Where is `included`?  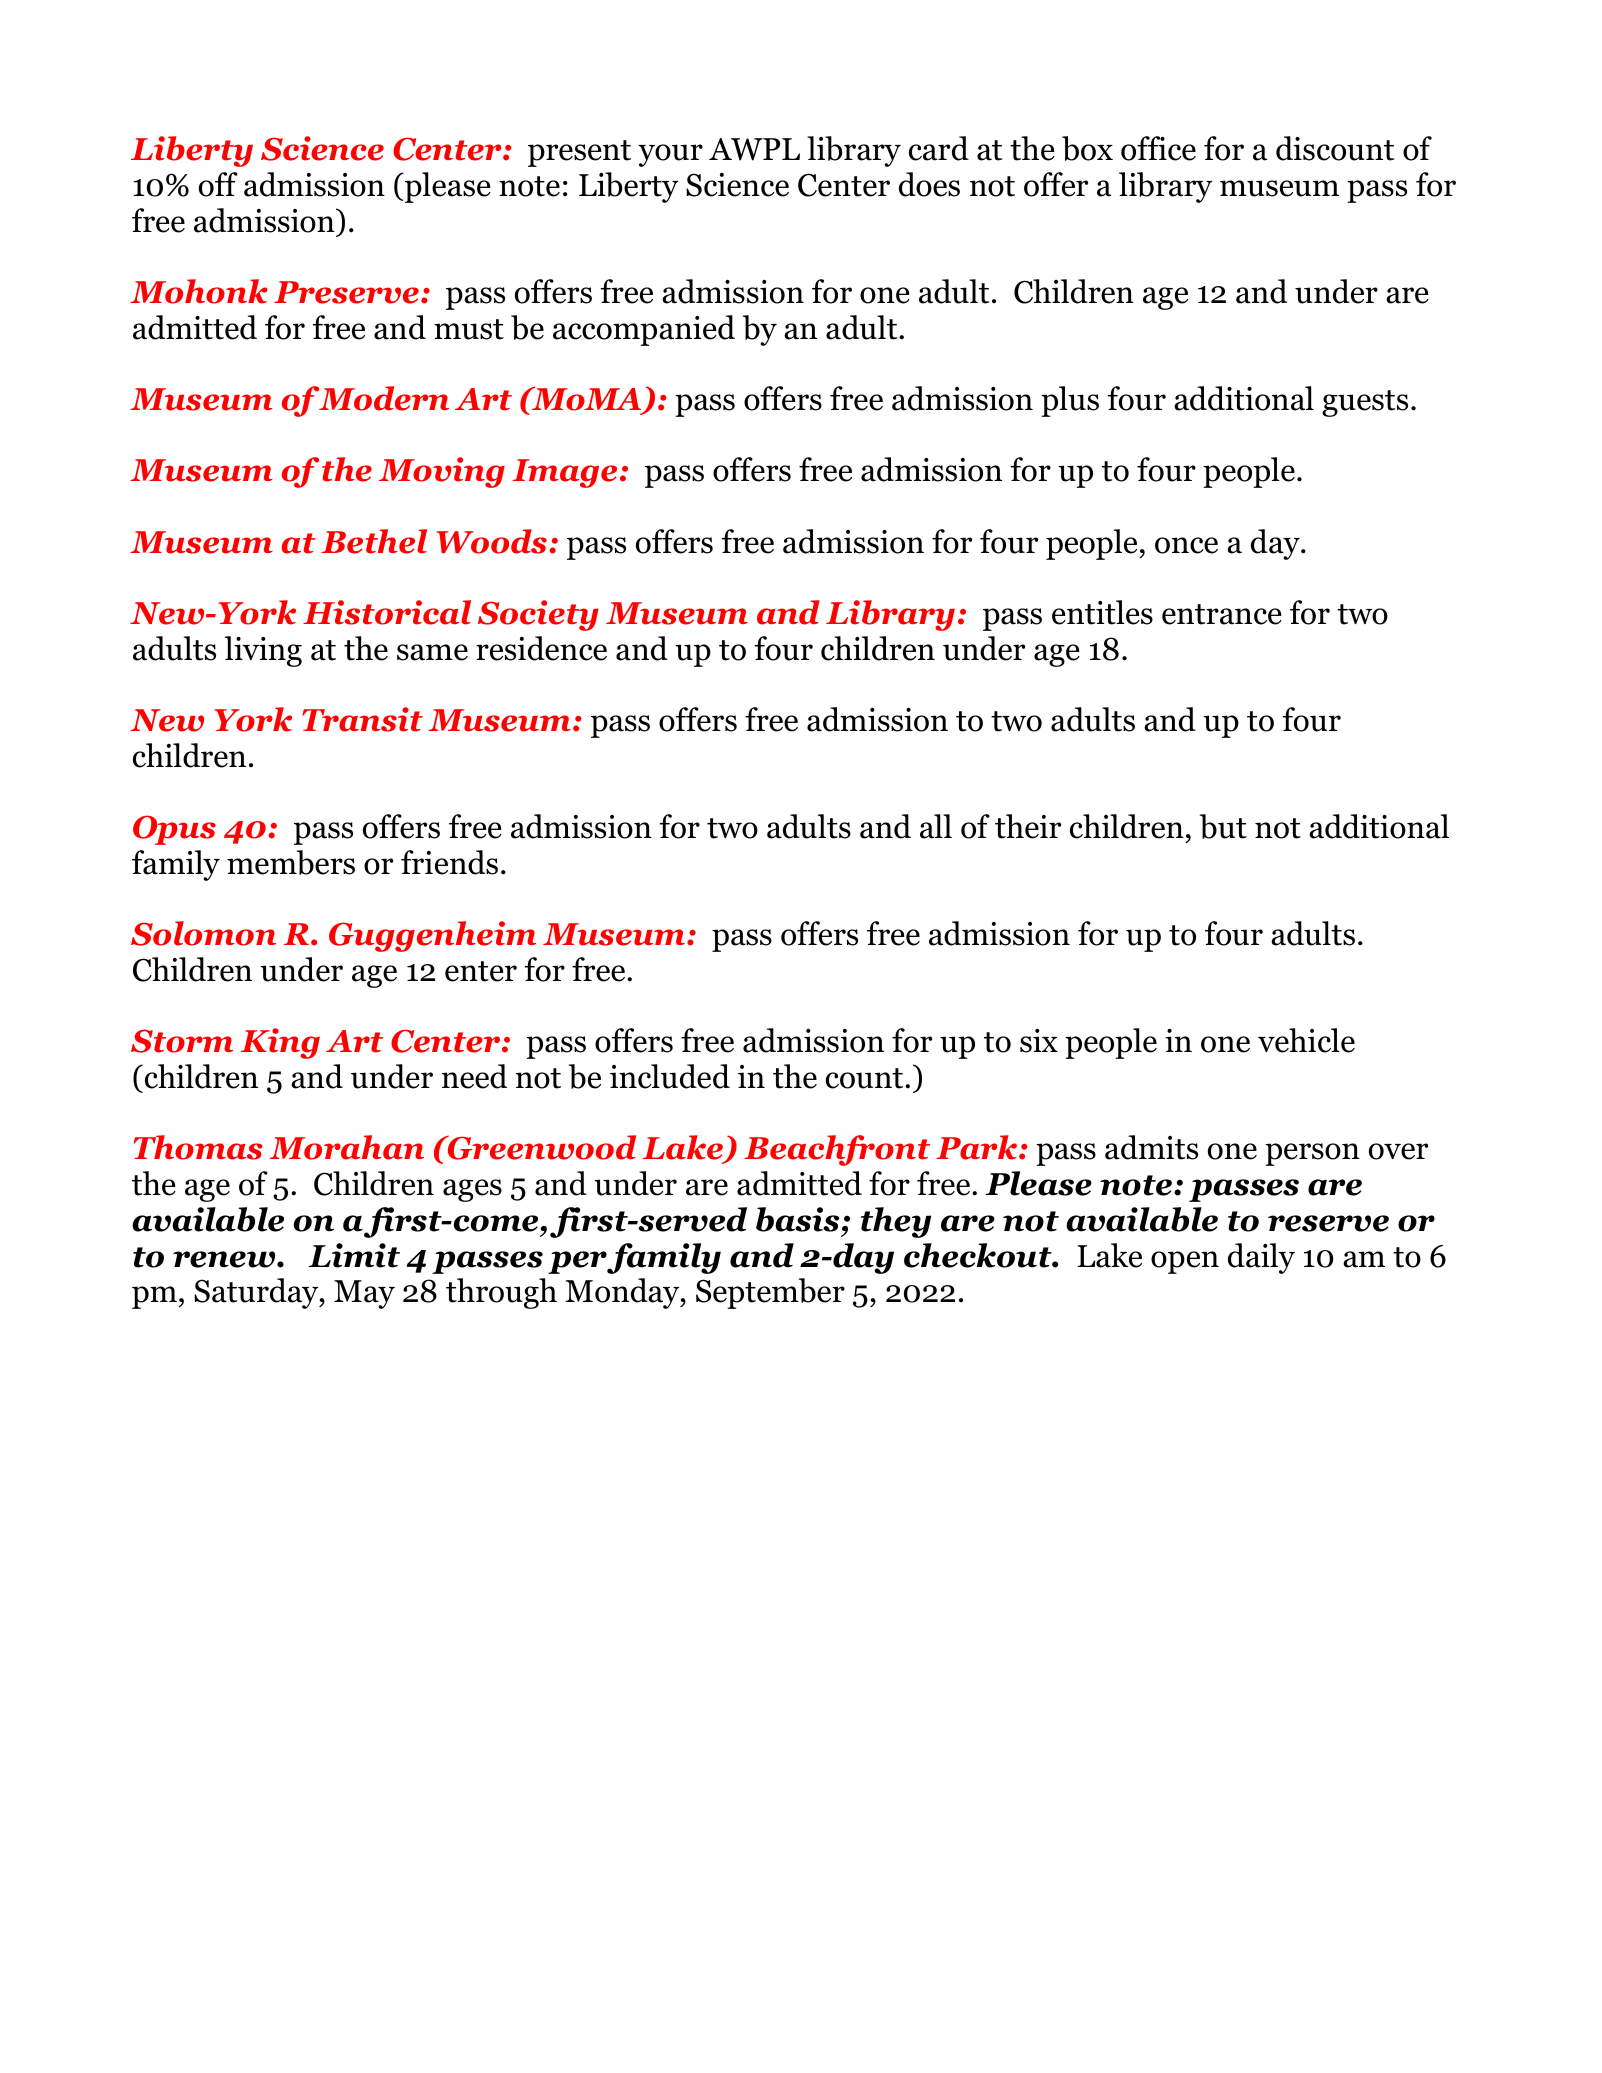 included is located at coordinates (670, 1076).
